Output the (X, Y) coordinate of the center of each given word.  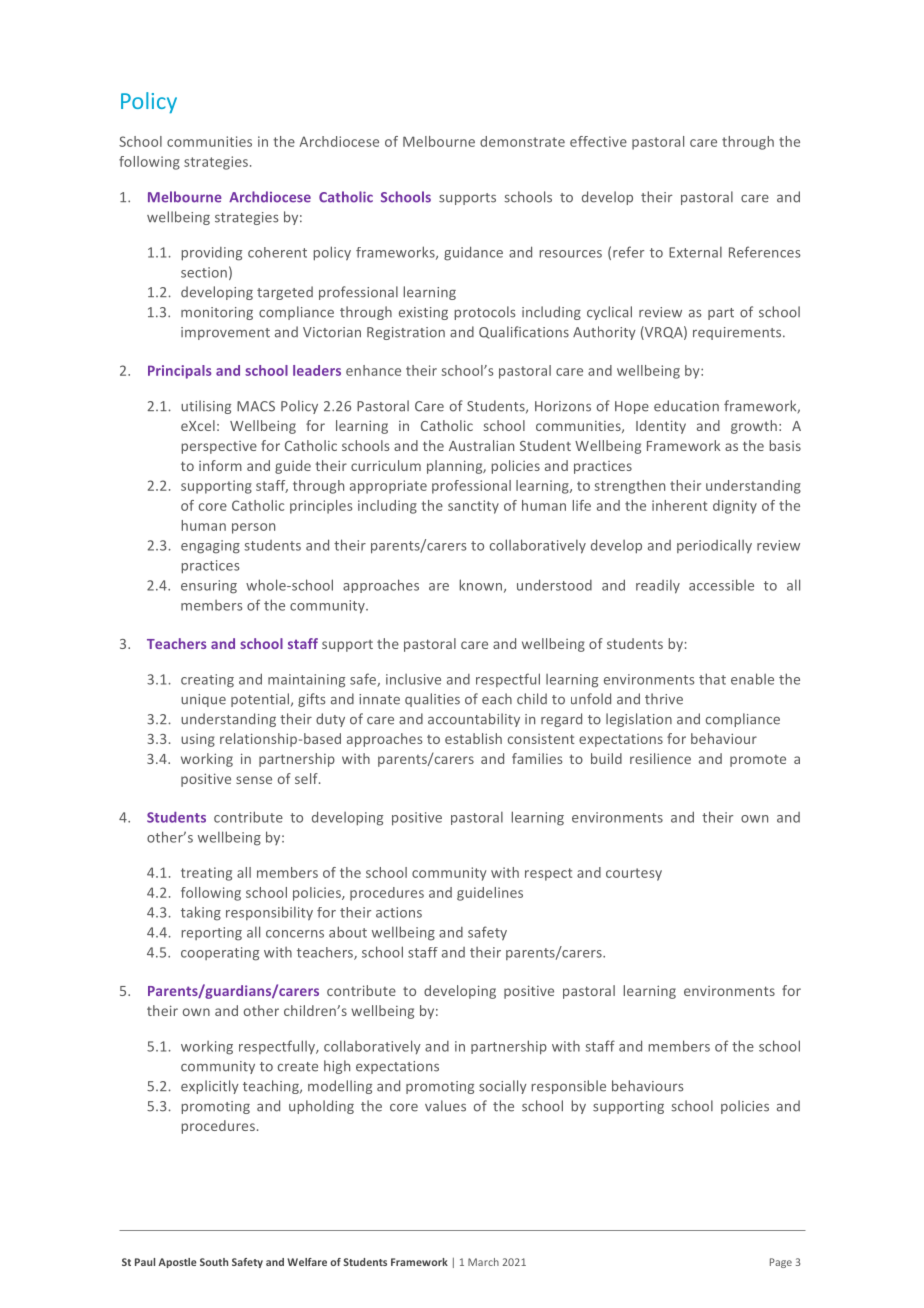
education (686, 406)
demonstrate (522, 141)
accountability (474, 720)
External (695, 252)
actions (399, 912)
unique (203, 700)
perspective (219, 447)
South (214, 1262)
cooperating (220, 954)
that (712, 679)
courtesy (634, 874)
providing (211, 254)
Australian (481, 445)
